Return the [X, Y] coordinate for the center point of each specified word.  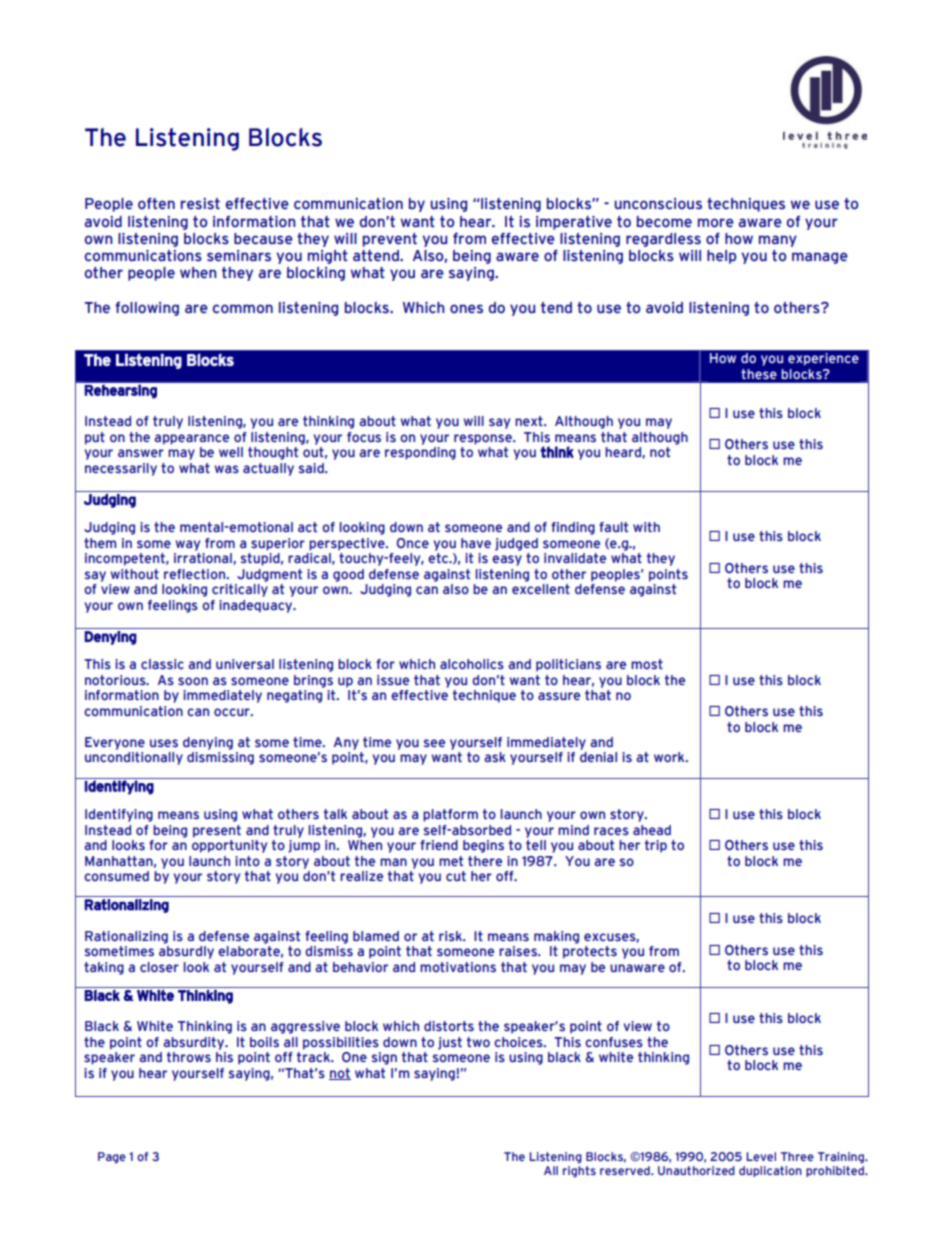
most [647, 664]
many [778, 241]
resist [200, 204]
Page [112, 1158]
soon [193, 681]
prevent [390, 240]
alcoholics [472, 664]
